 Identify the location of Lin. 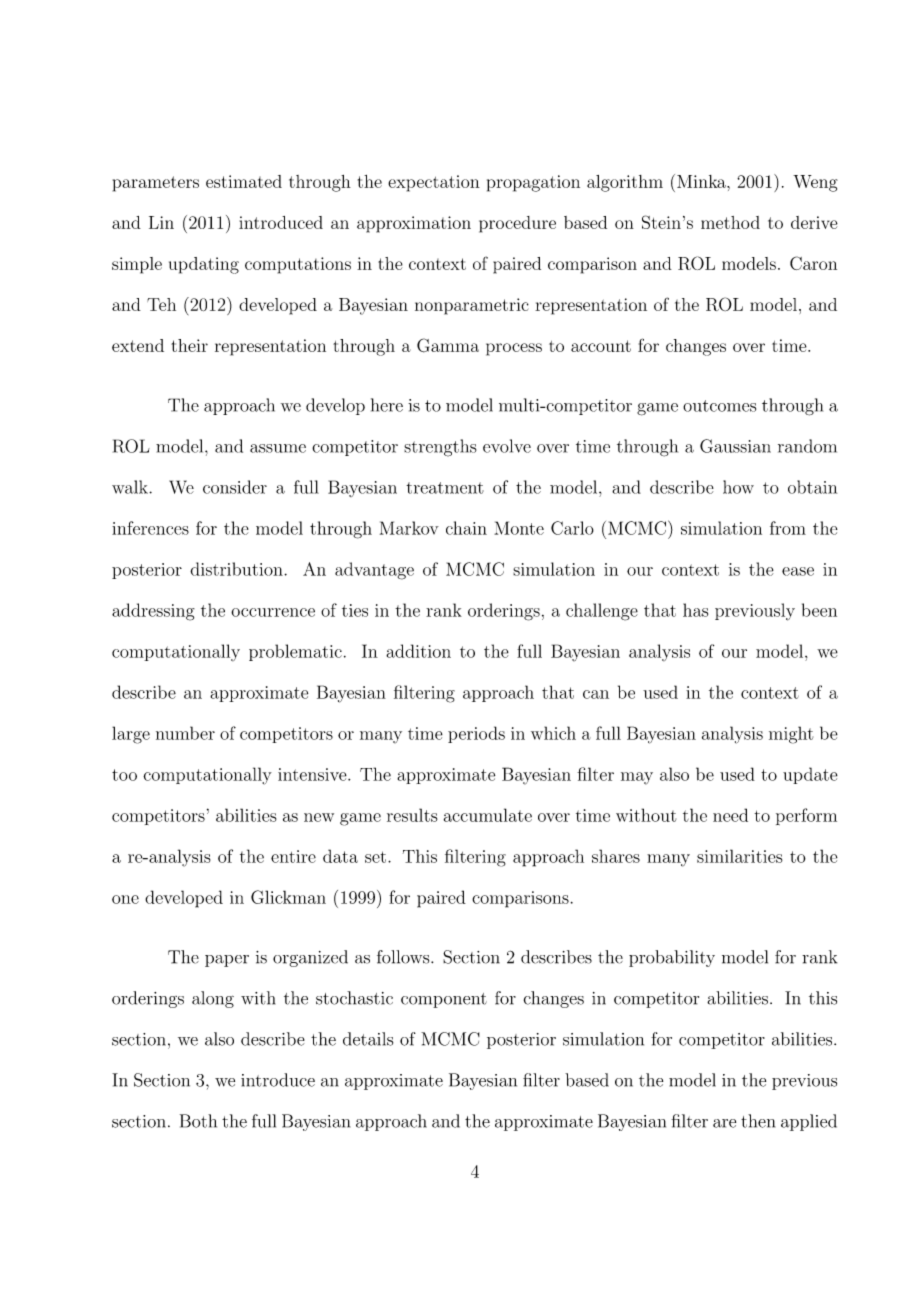
(161, 222).
